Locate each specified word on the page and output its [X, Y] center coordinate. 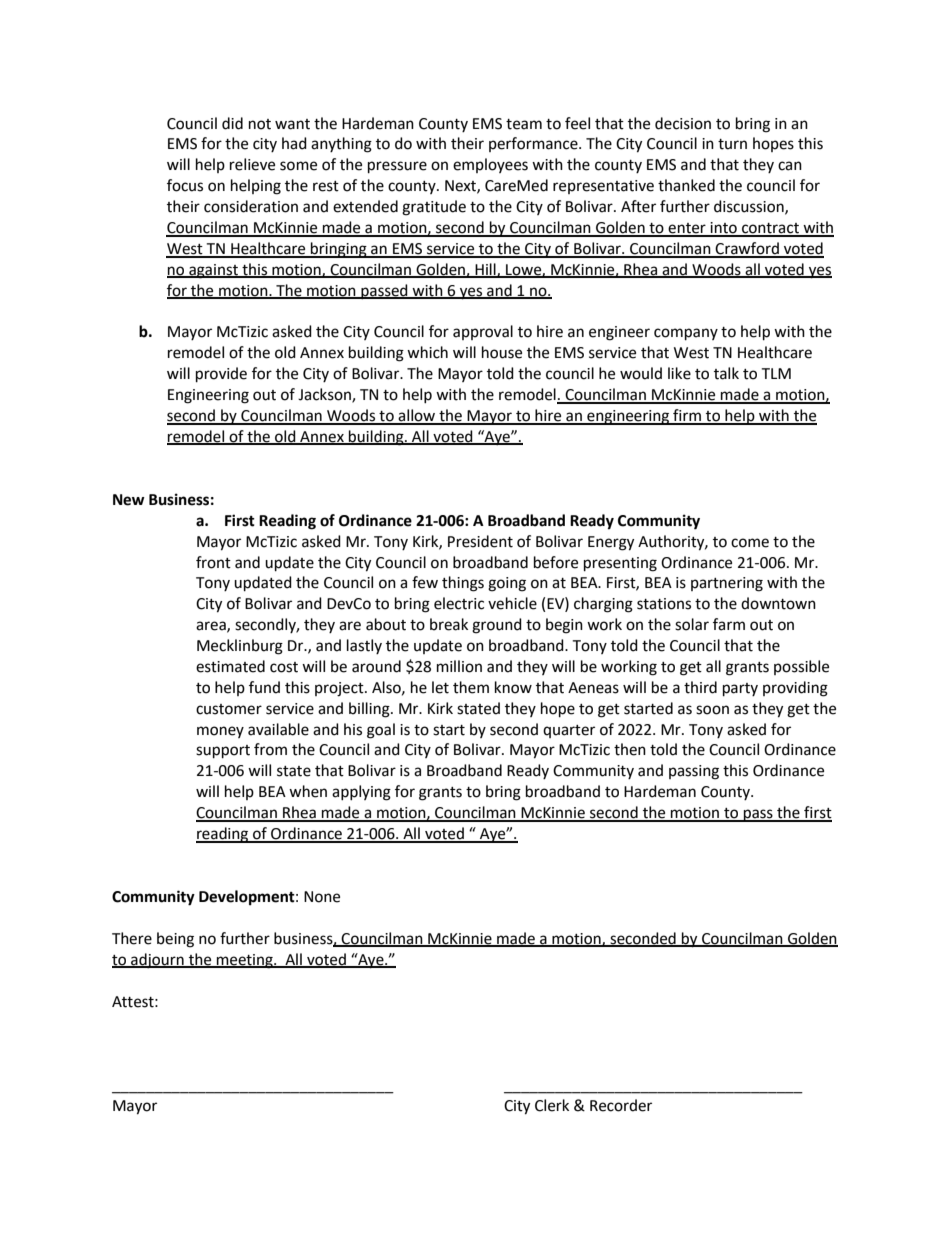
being [175, 940]
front [213, 562]
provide [221, 375]
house [502, 352]
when [308, 791]
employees [490, 165]
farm [729, 624]
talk [726, 373]
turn [732, 144]
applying [361, 793]
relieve [252, 164]
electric [459, 603]
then [630, 749]
